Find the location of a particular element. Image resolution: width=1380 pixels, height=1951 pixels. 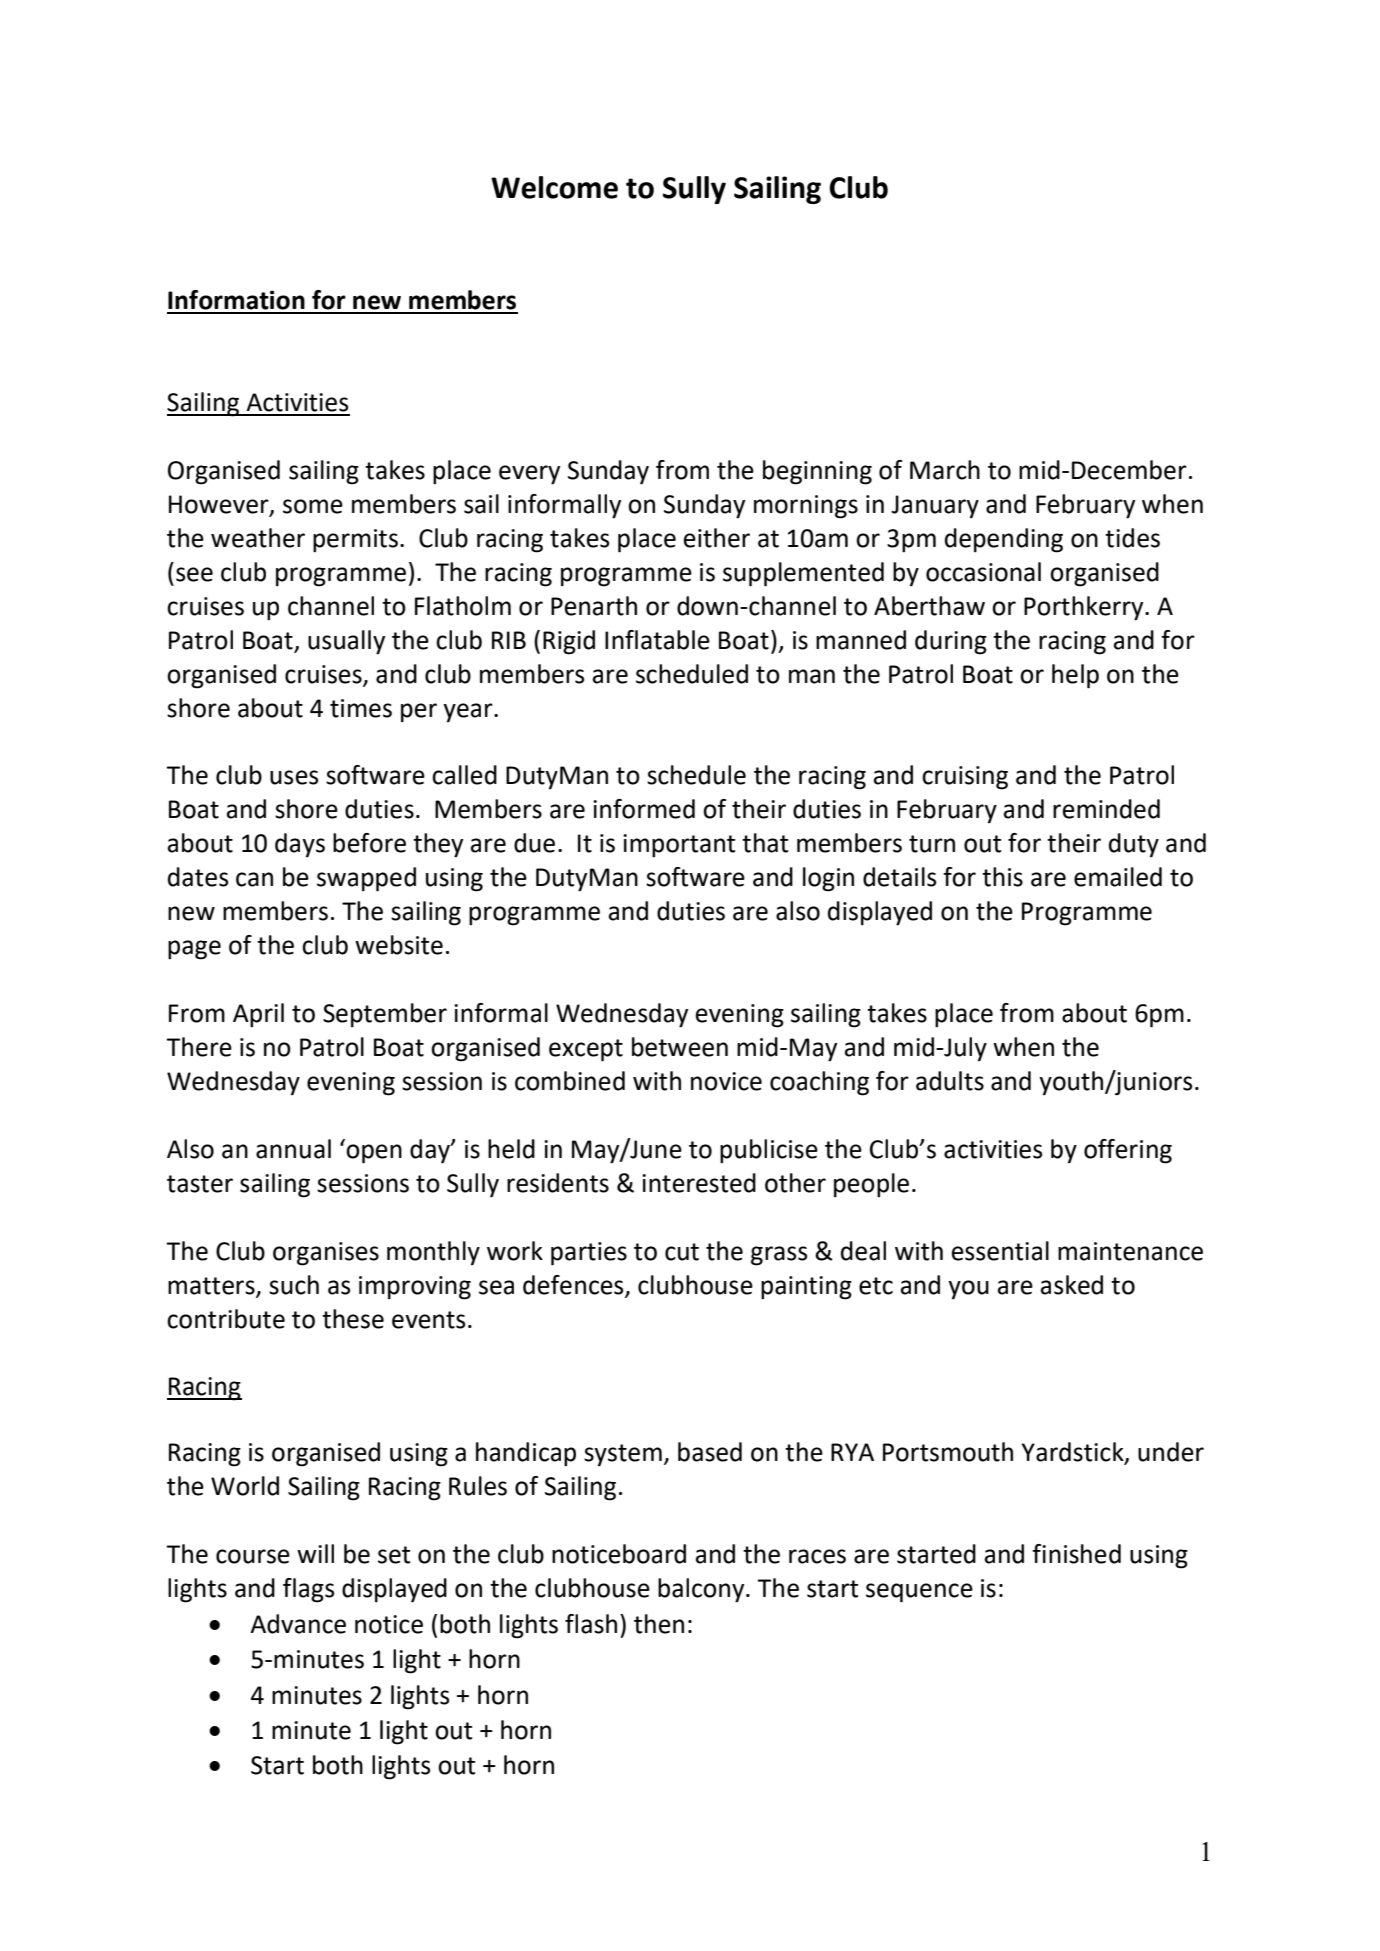

this is located at coordinates (1002, 877).
